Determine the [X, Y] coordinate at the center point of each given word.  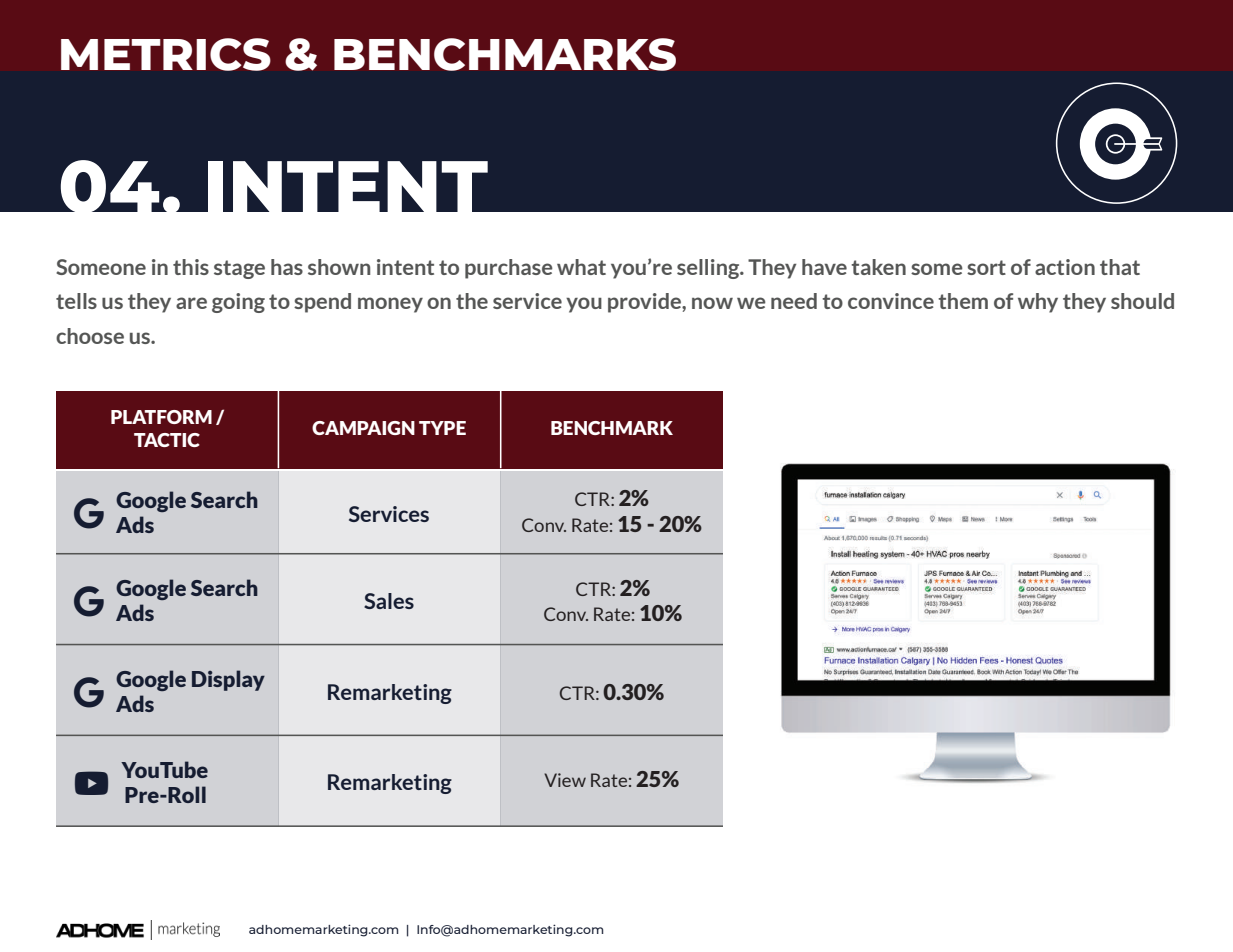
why [1038, 303]
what [581, 267]
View [565, 780]
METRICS [166, 54]
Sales [389, 601]
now [712, 303]
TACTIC [167, 440]
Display [228, 680]
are [191, 303]
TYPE [442, 428]
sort [986, 267]
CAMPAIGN [363, 428]
